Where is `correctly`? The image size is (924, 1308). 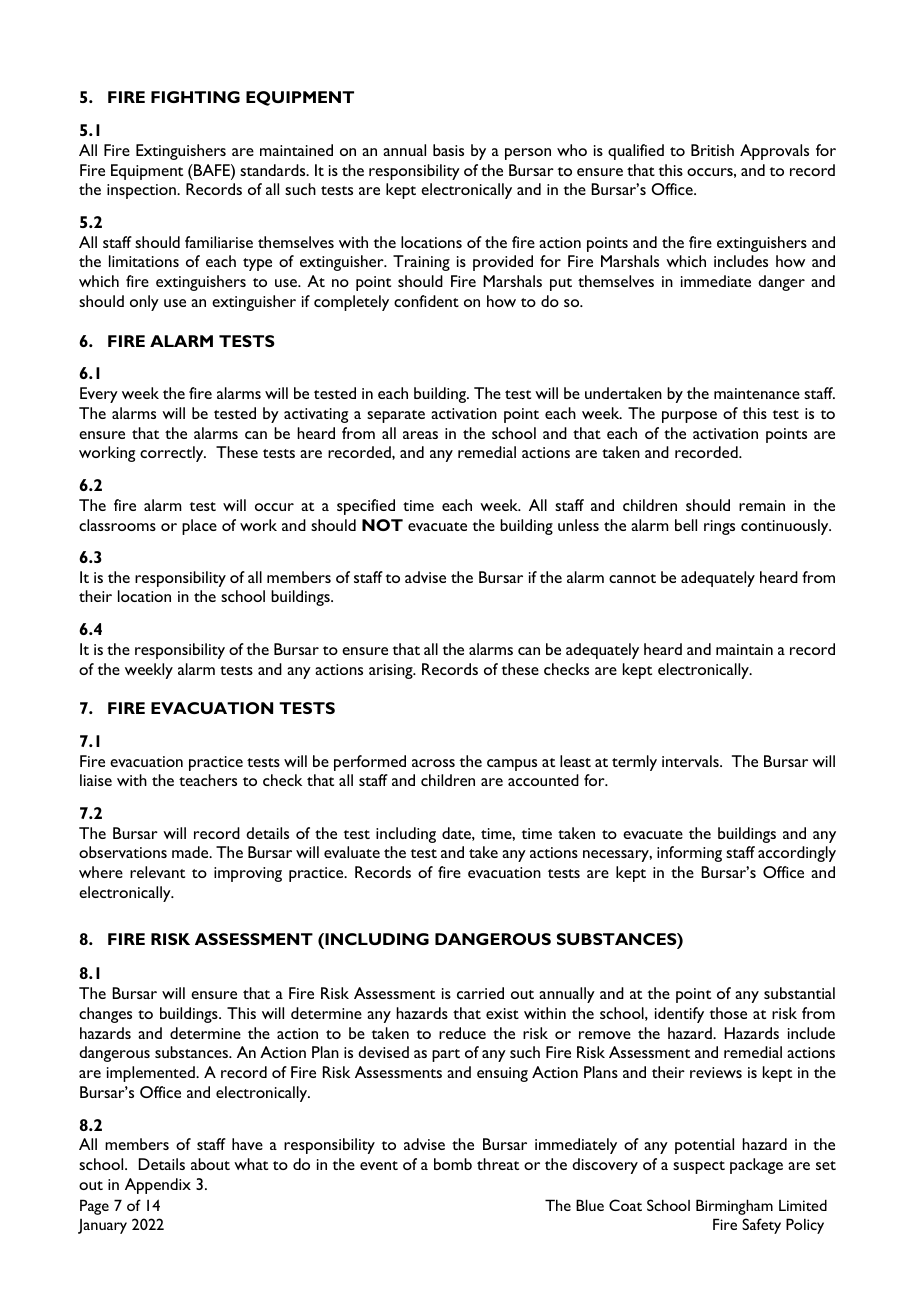 correctly is located at coordinates (173, 454).
